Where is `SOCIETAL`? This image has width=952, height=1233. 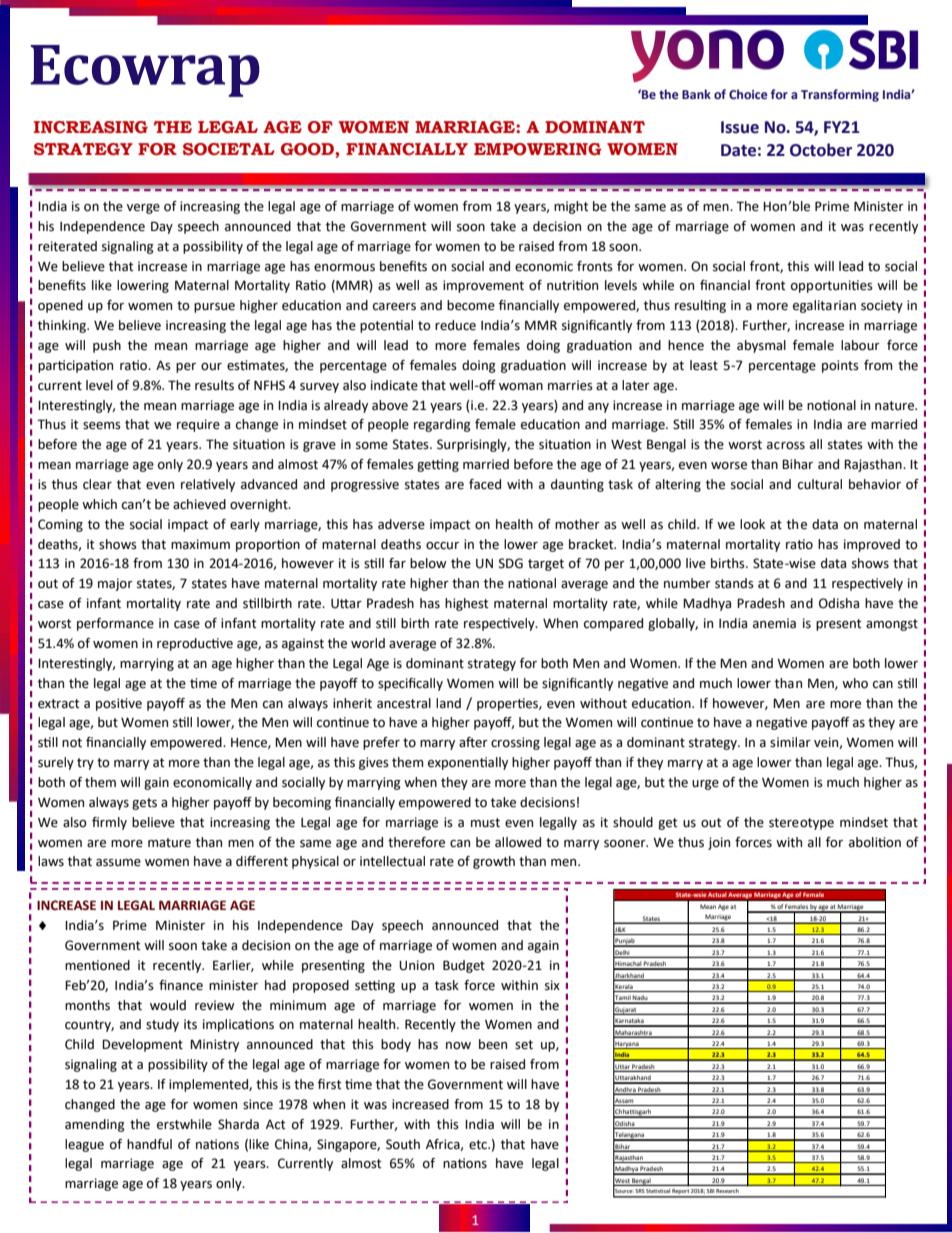 SOCIETAL is located at coordinates (229, 149).
